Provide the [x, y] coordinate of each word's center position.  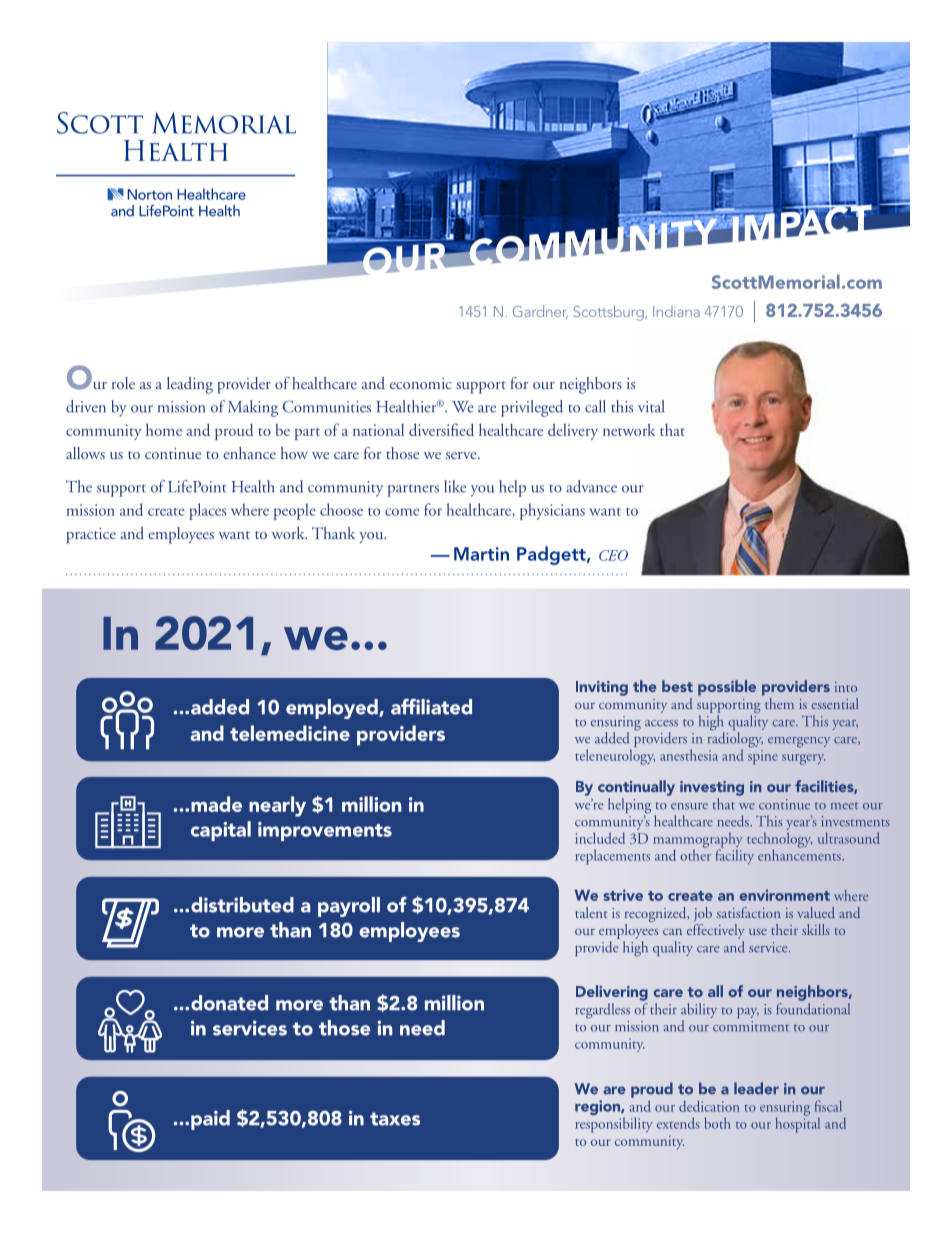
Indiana [676, 311]
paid [210, 1120]
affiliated [431, 707]
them [779, 703]
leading [190, 385]
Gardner [540, 312]
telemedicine [290, 733]
